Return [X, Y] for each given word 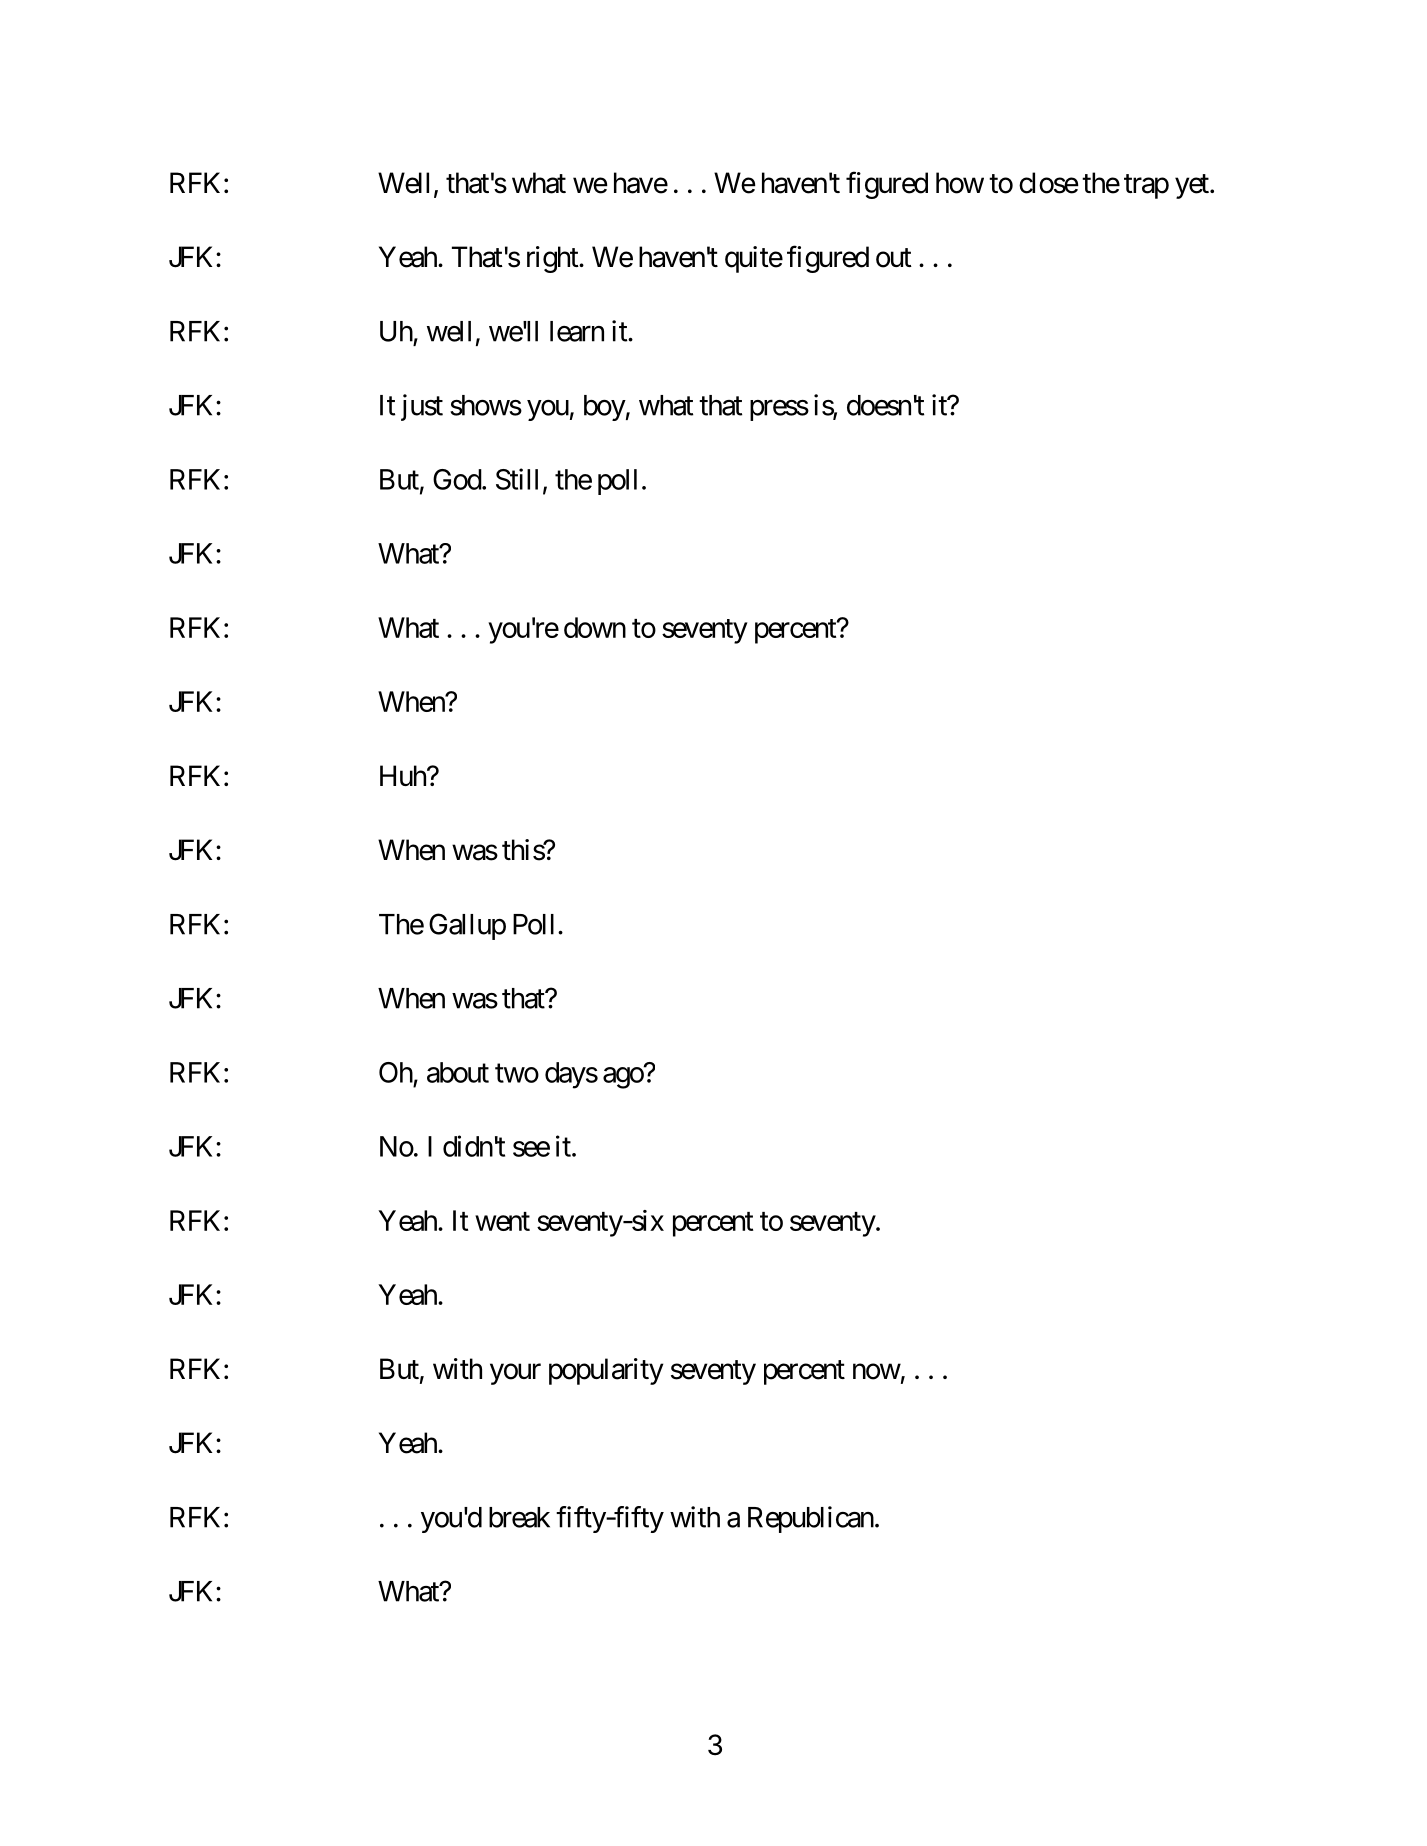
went [502, 1221]
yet [1193, 186]
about [458, 1072]
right [553, 259]
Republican [811, 1519]
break [519, 1517]
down [595, 627]
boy [605, 408]
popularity [606, 1371]
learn [577, 331]
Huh [404, 775]
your [515, 1374]
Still [517, 479]
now [877, 1372]
